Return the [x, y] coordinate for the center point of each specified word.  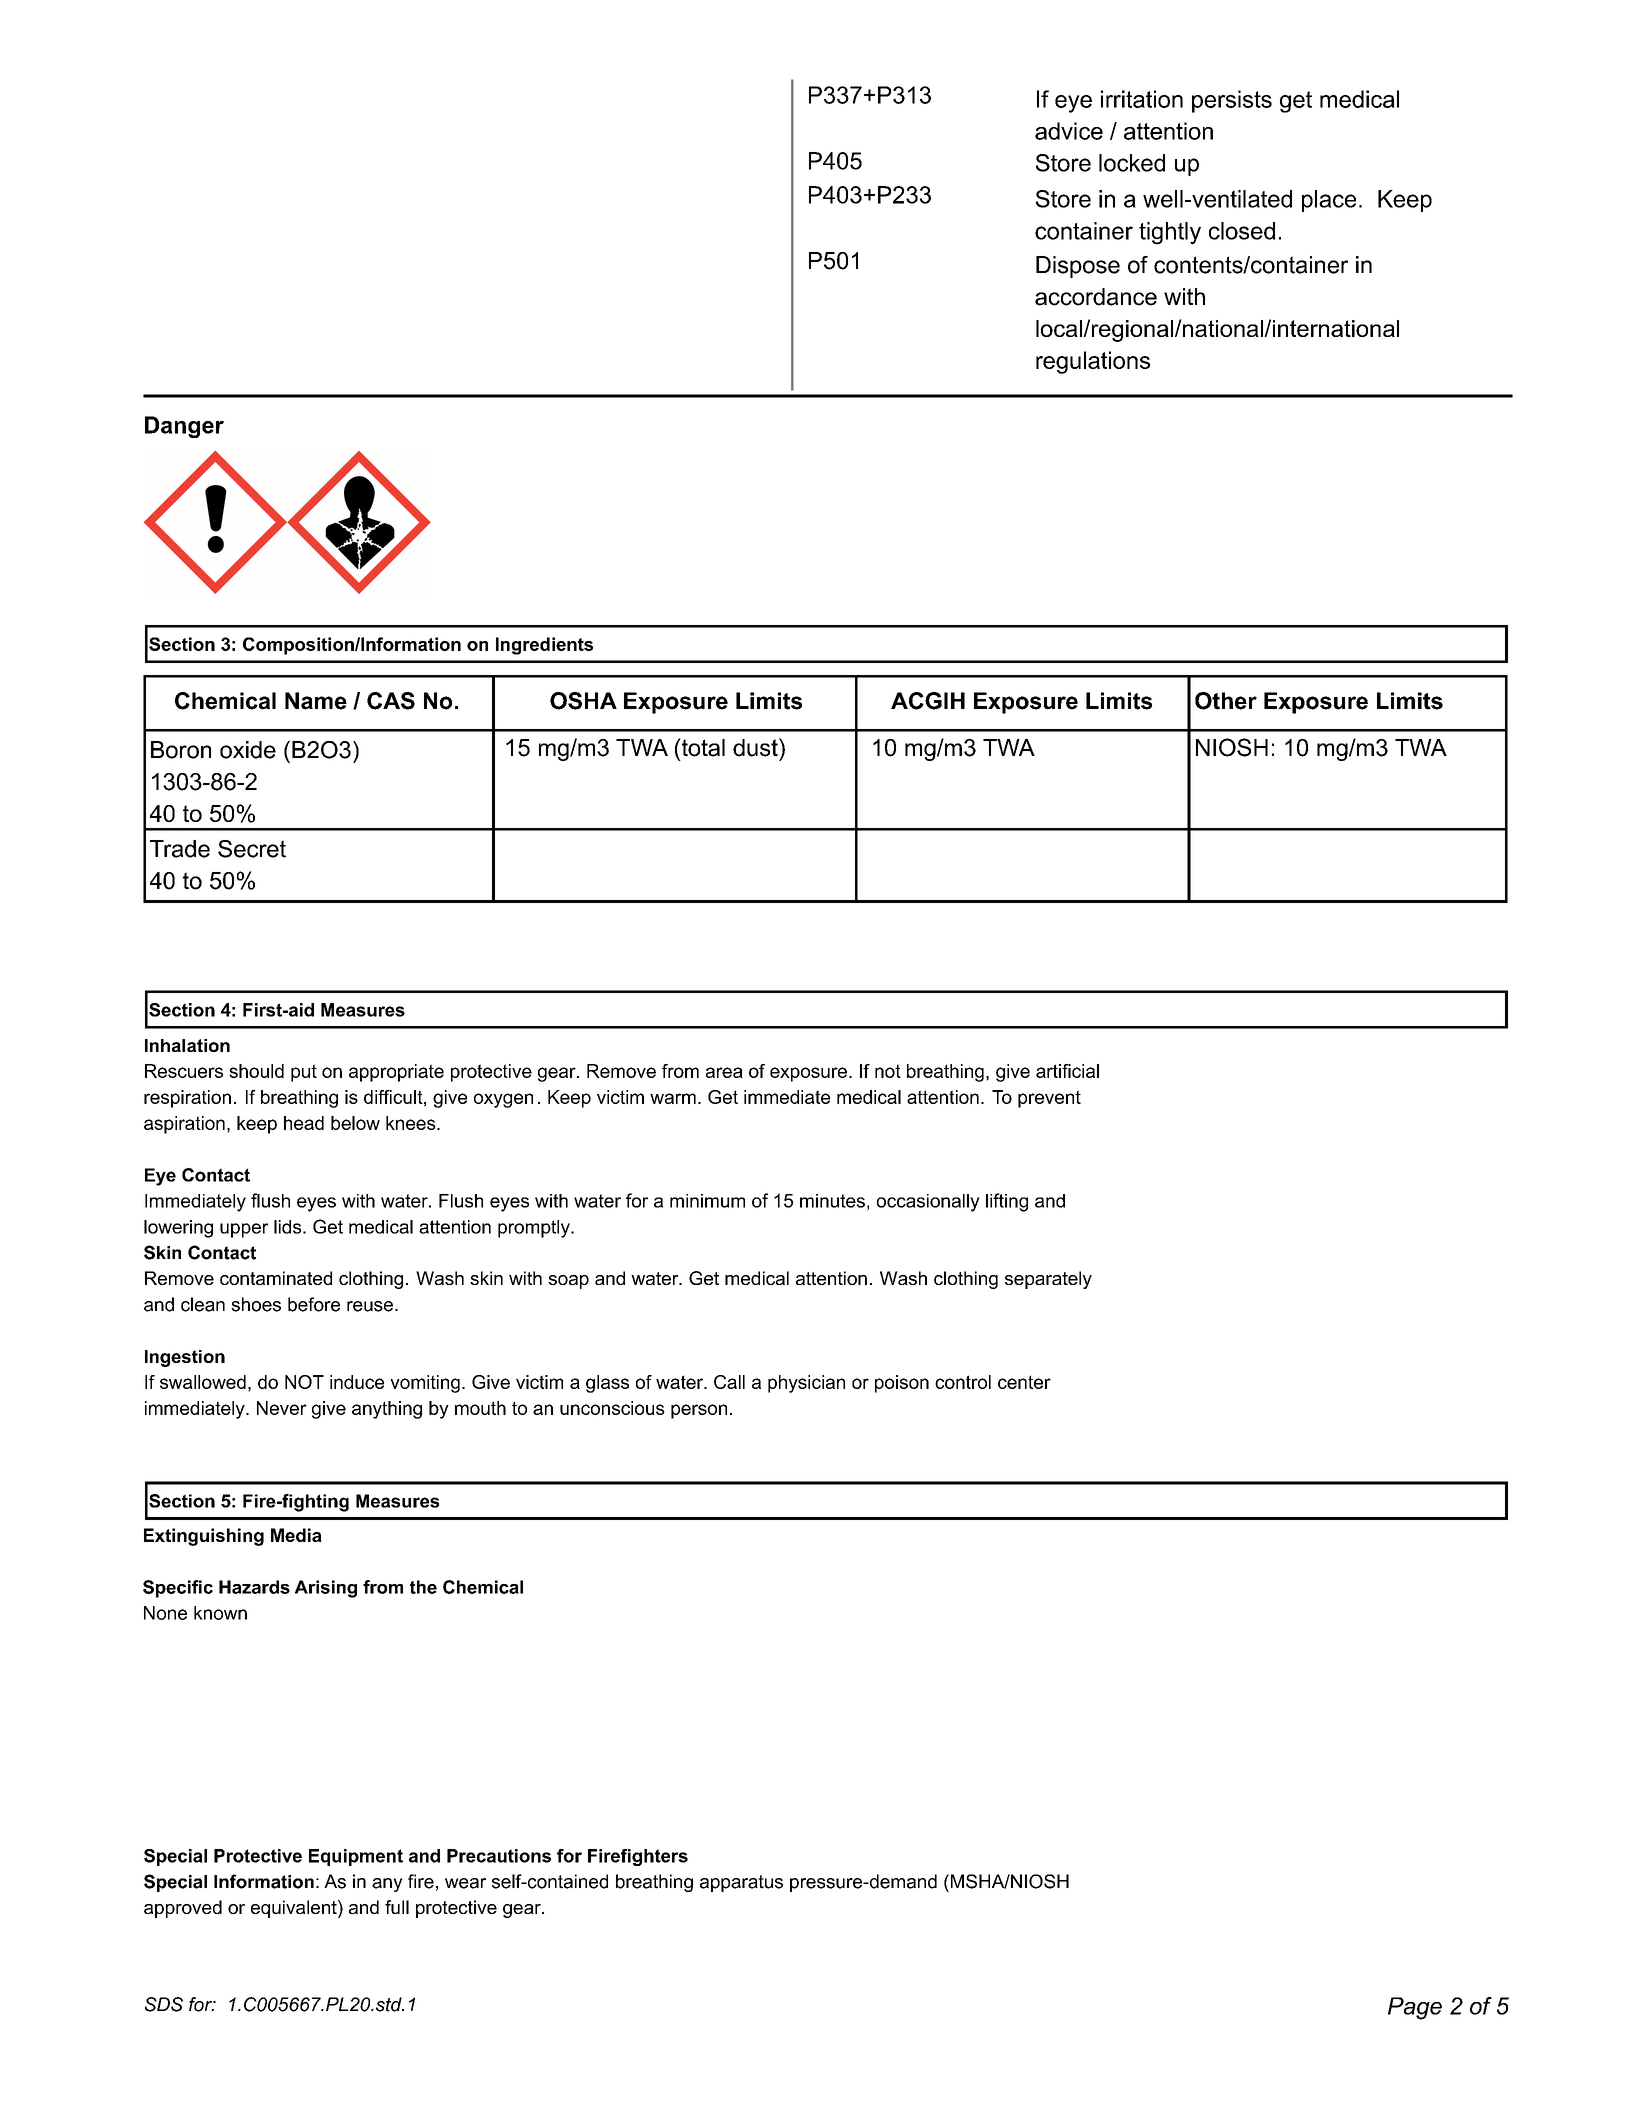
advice [1069, 131]
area [724, 1072]
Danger [184, 427]
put [304, 1073]
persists [1232, 101]
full [397, 1907]
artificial [1067, 1071]
